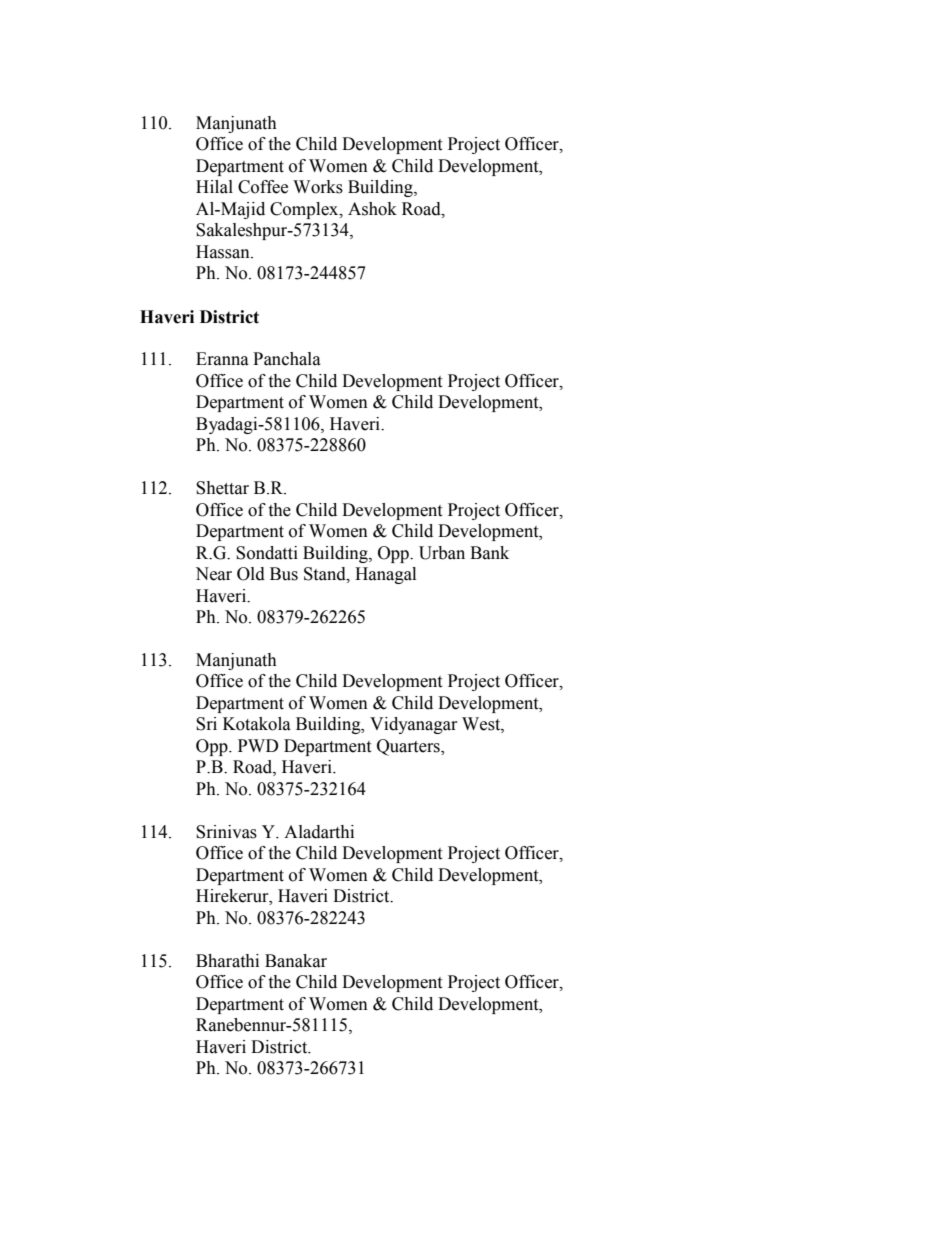 The width and height of the page is (952, 1233). Describe the element at coordinates (226, 832) in the page. I see `Srinivas` at that location.
